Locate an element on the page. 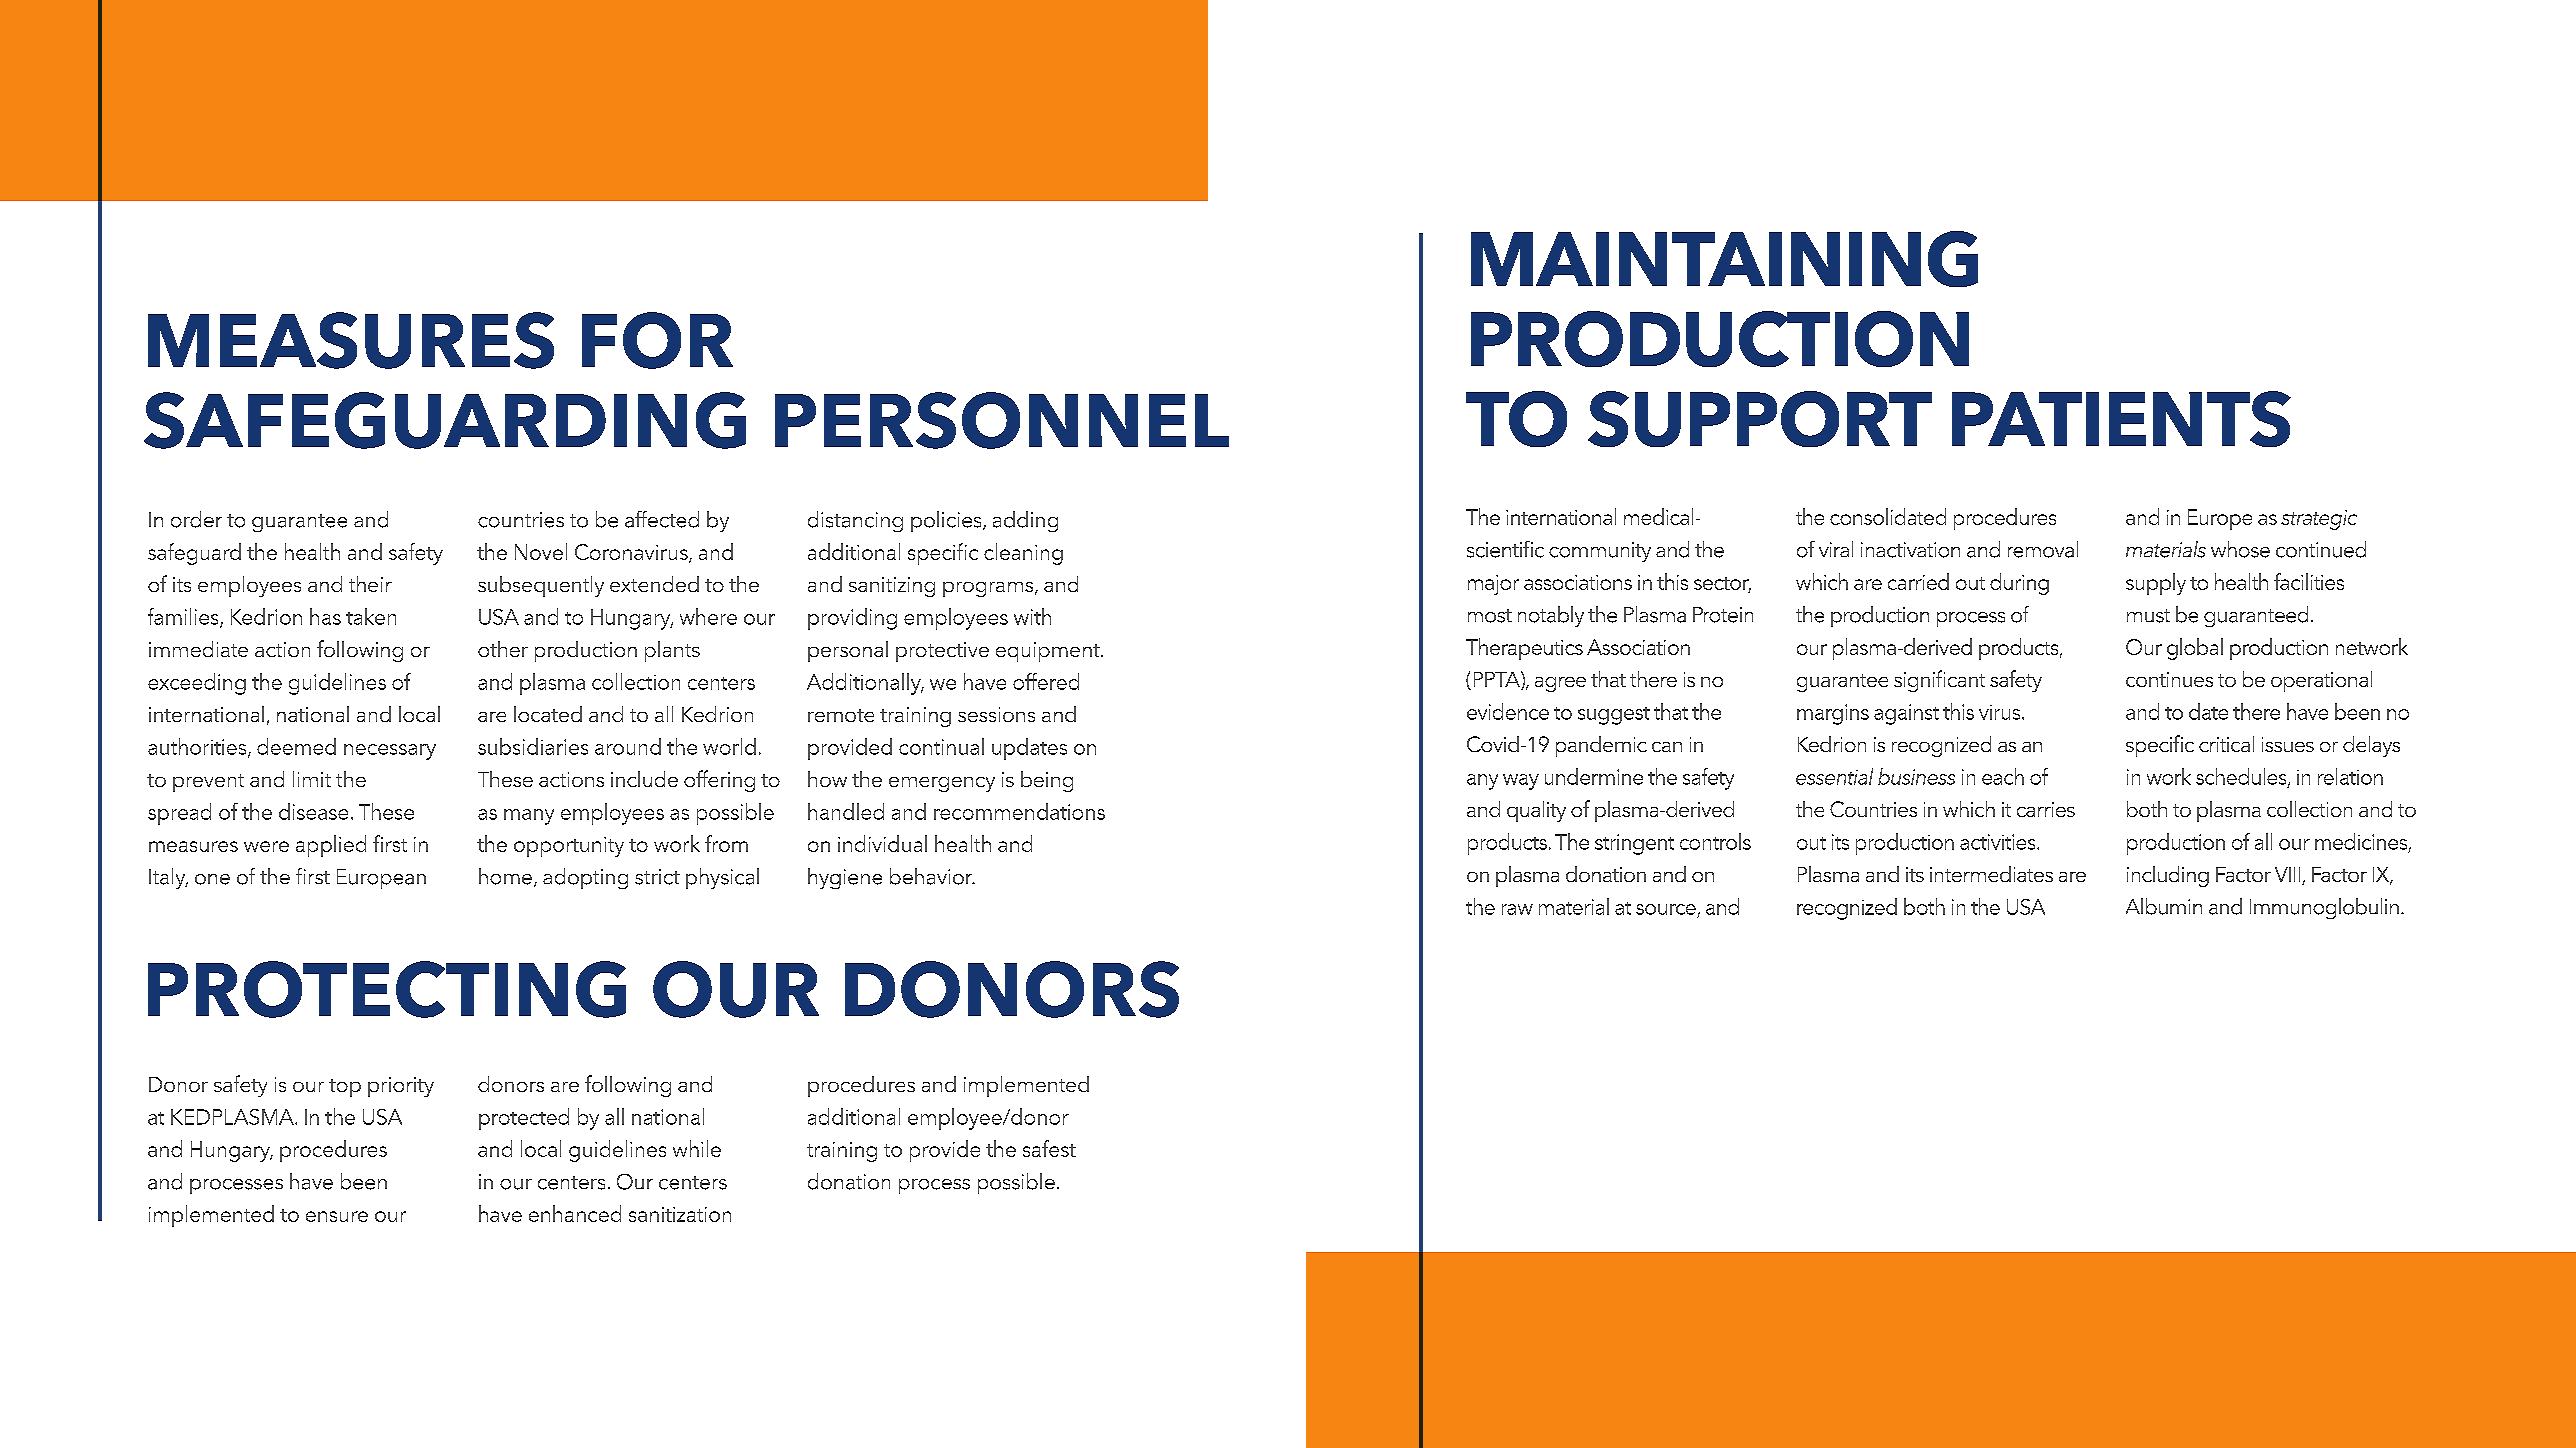 The width and height of the document is (2576, 1448). necessary is located at coordinates (390, 752).
